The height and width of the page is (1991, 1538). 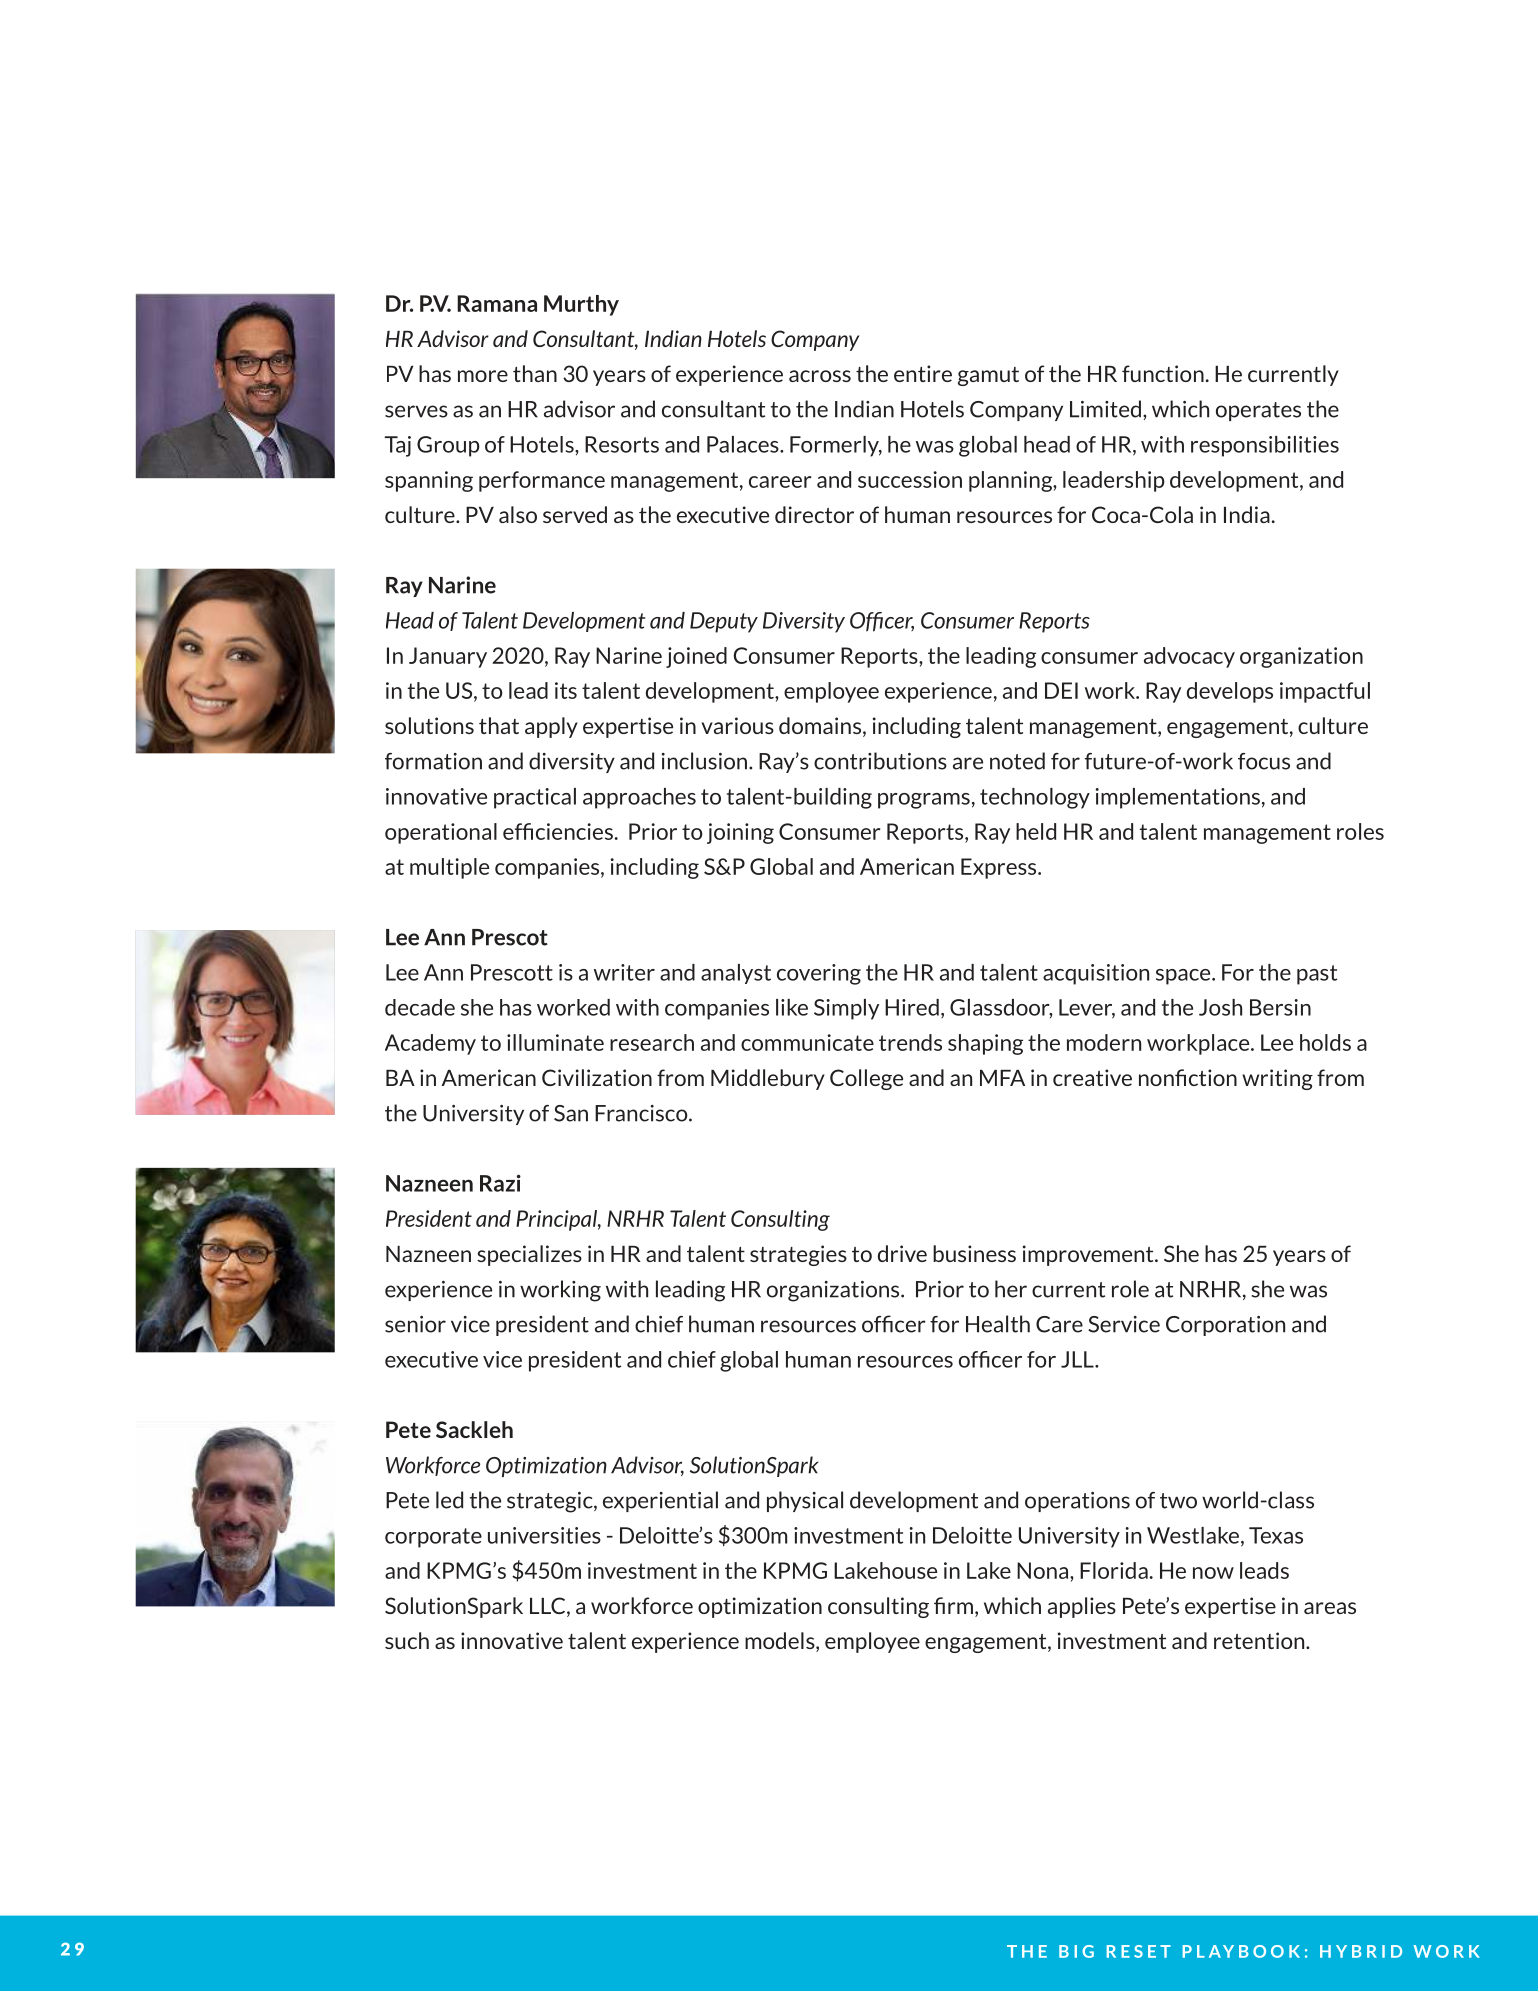 What do you see at coordinates (535, 373) in the page?
I see `than` at bounding box center [535, 373].
